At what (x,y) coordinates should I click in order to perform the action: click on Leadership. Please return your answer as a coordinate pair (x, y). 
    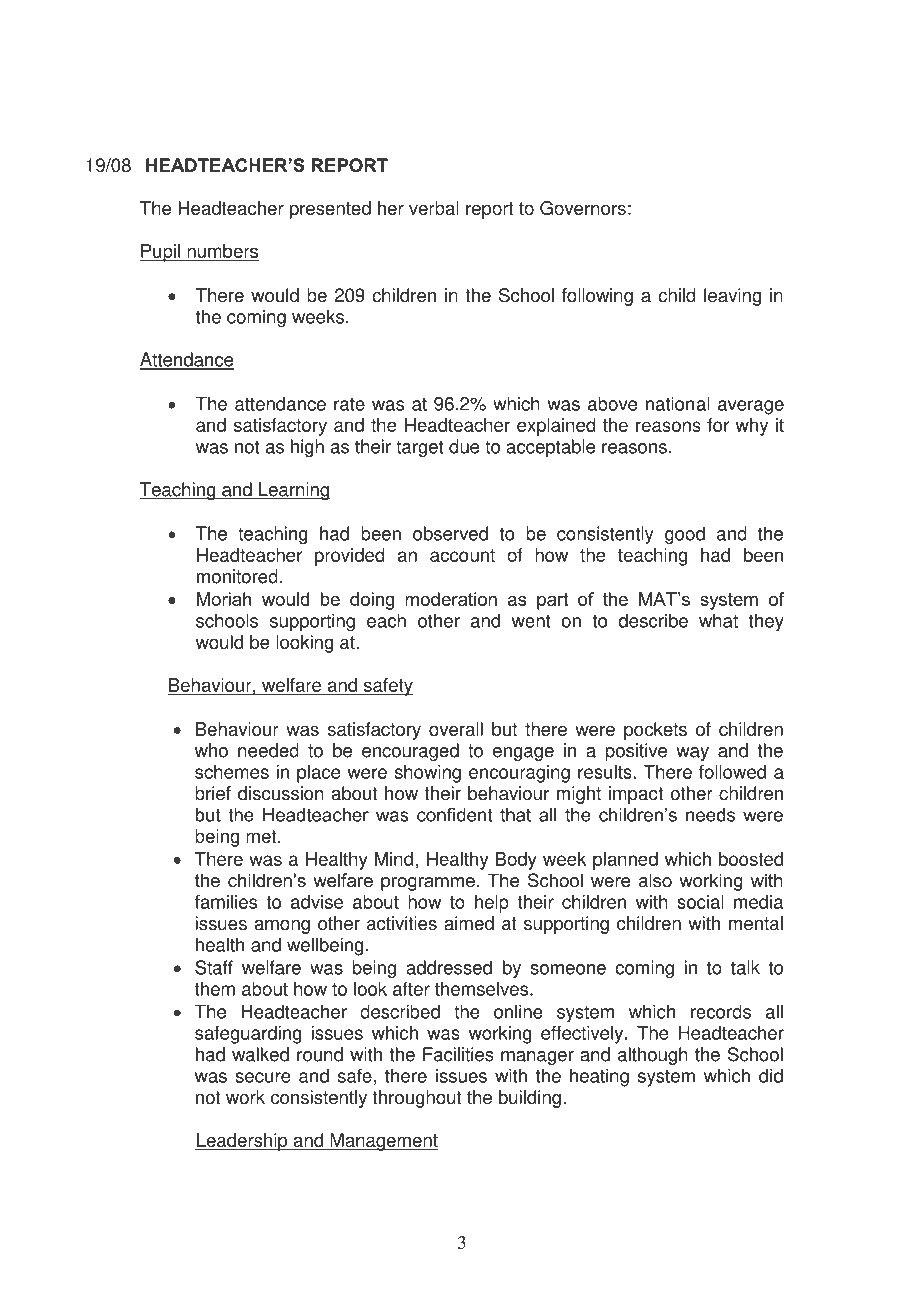
    Looking at the image, I should click on (242, 1142).
